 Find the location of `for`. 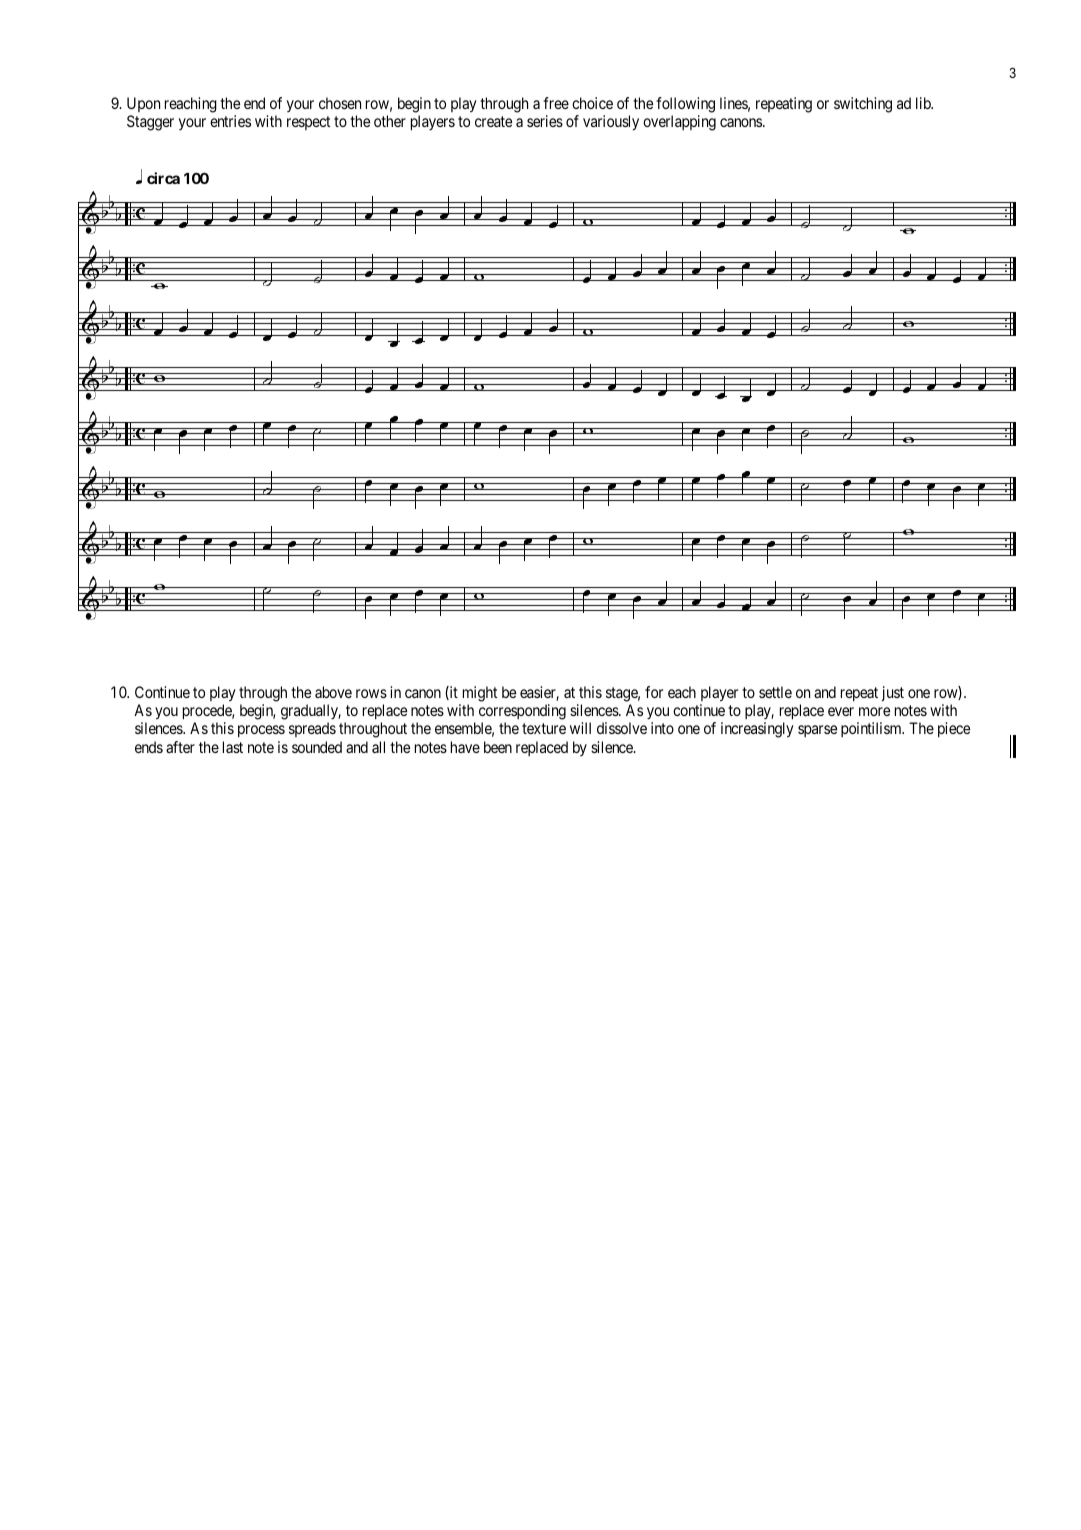

for is located at coordinates (654, 692).
